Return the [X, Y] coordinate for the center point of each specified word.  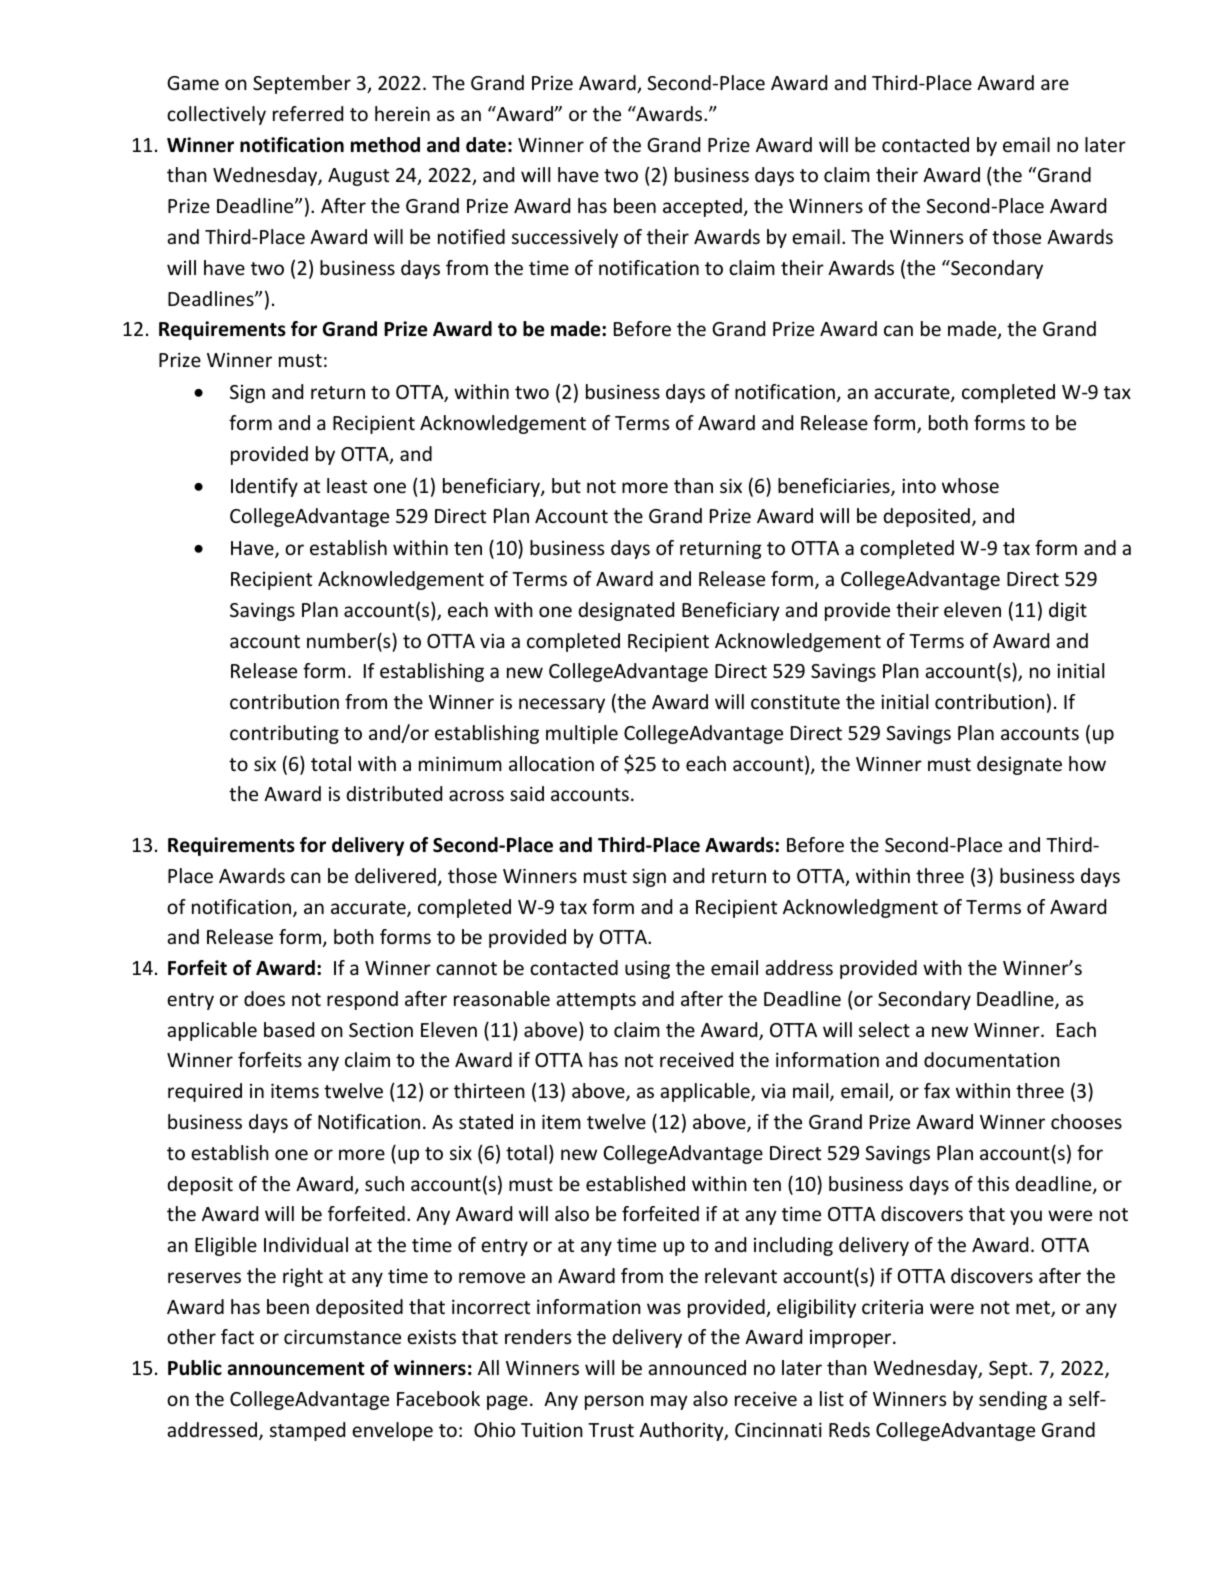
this [993, 1183]
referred [308, 113]
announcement [296, 1369]
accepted [702, 207]
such [384, 1183]
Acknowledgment [860, 908]
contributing [284, 734]
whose [970, 485]
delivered [395, 875]
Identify [264, 487]
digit [1068, 611]
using [647, 969]
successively [565, 238]
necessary [562, 705]
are [1055, 84]
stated [486, 1121]
